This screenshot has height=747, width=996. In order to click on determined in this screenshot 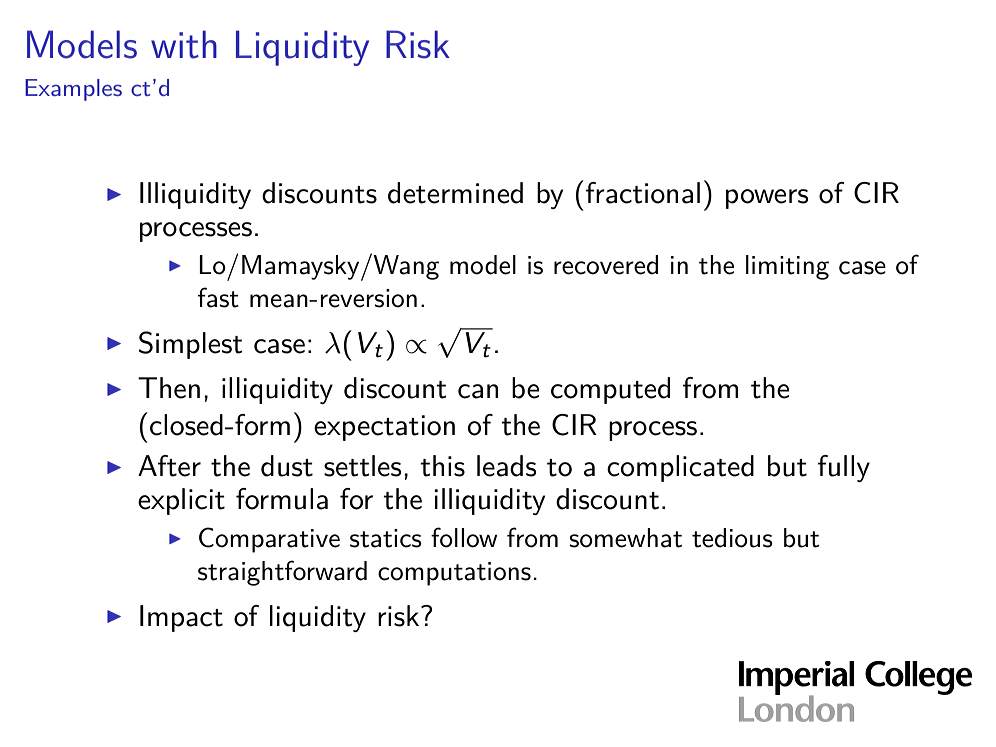, I will do `click(455, 193)`.
